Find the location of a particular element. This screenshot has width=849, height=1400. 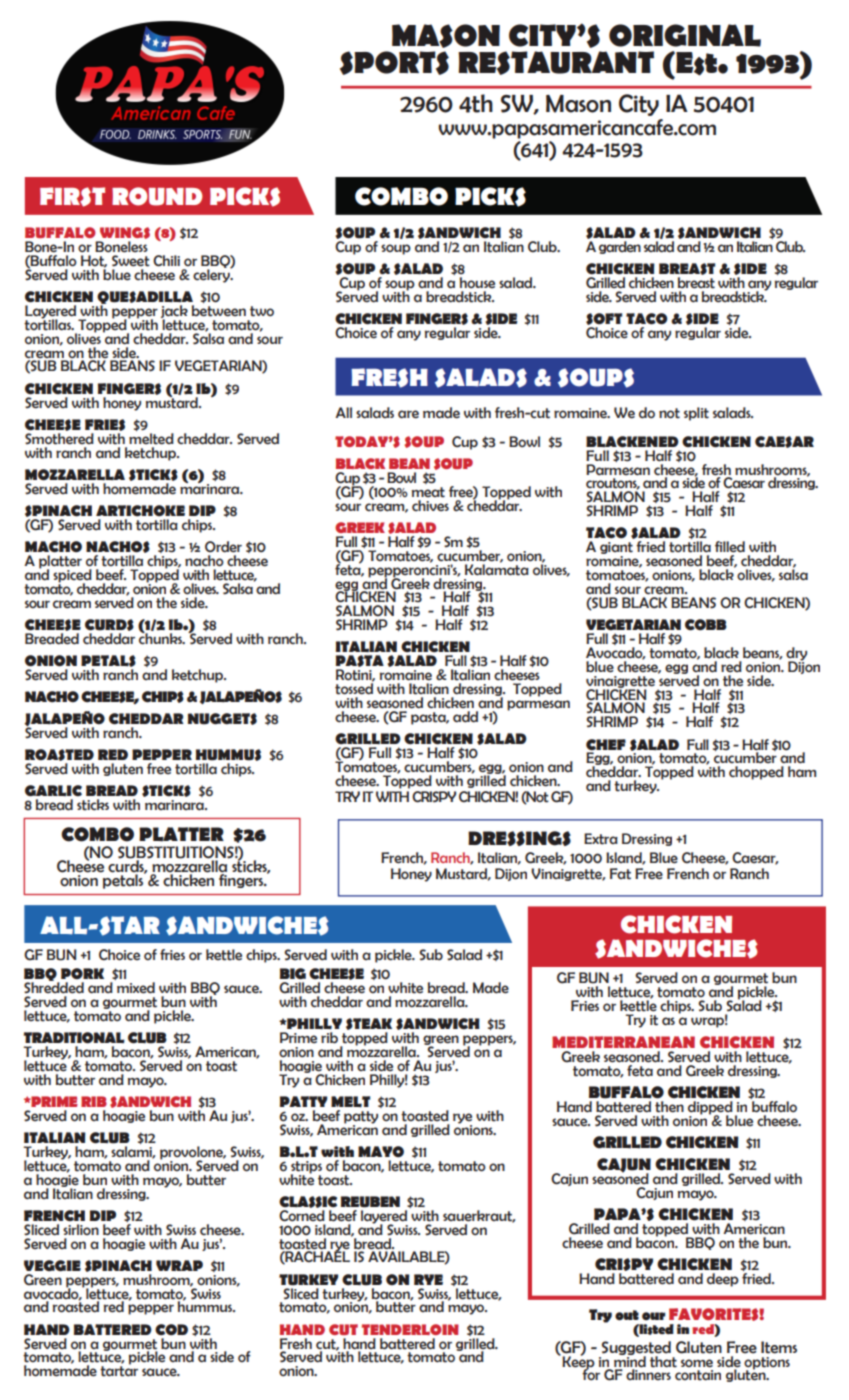

TENDERLOIN is located at coordinates (410, 1329).
